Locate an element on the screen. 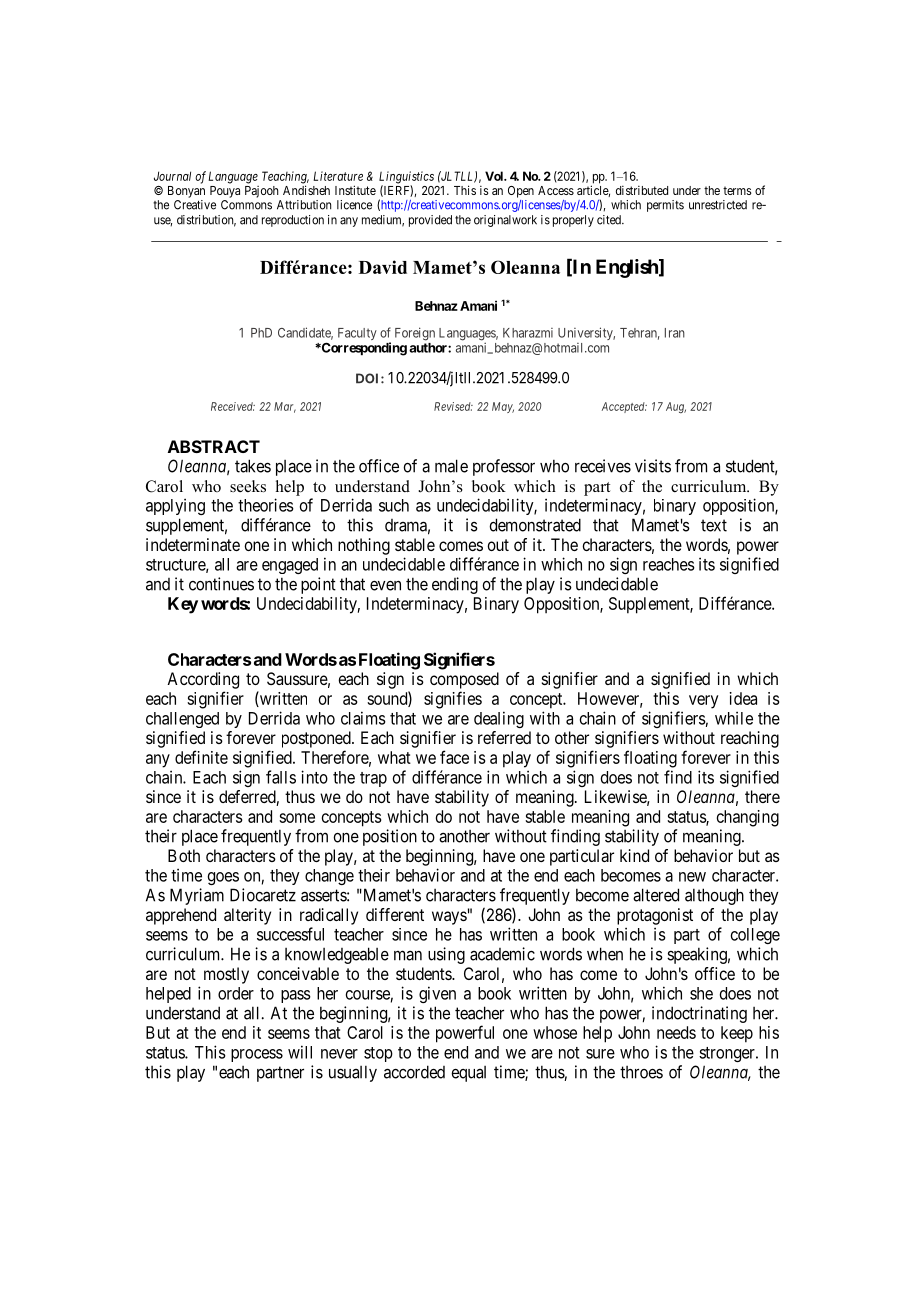  reproduction is located at coordinates (293, 221).
